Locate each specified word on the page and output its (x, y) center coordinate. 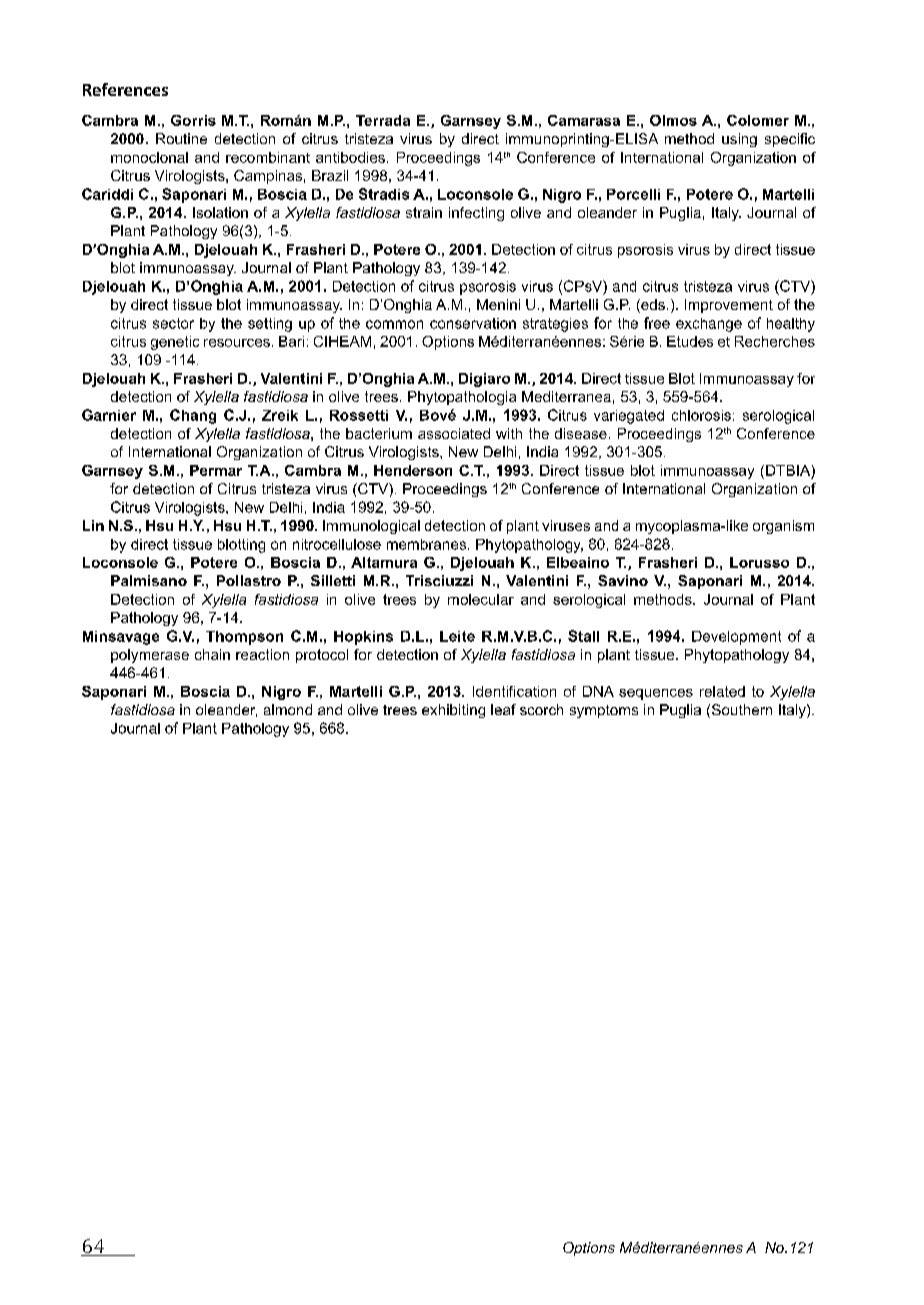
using (739, 140)
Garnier (109, 415)
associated (454, 433)
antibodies (350, 157)
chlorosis (701, 415)
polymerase (150, 656)
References (125, 89)
